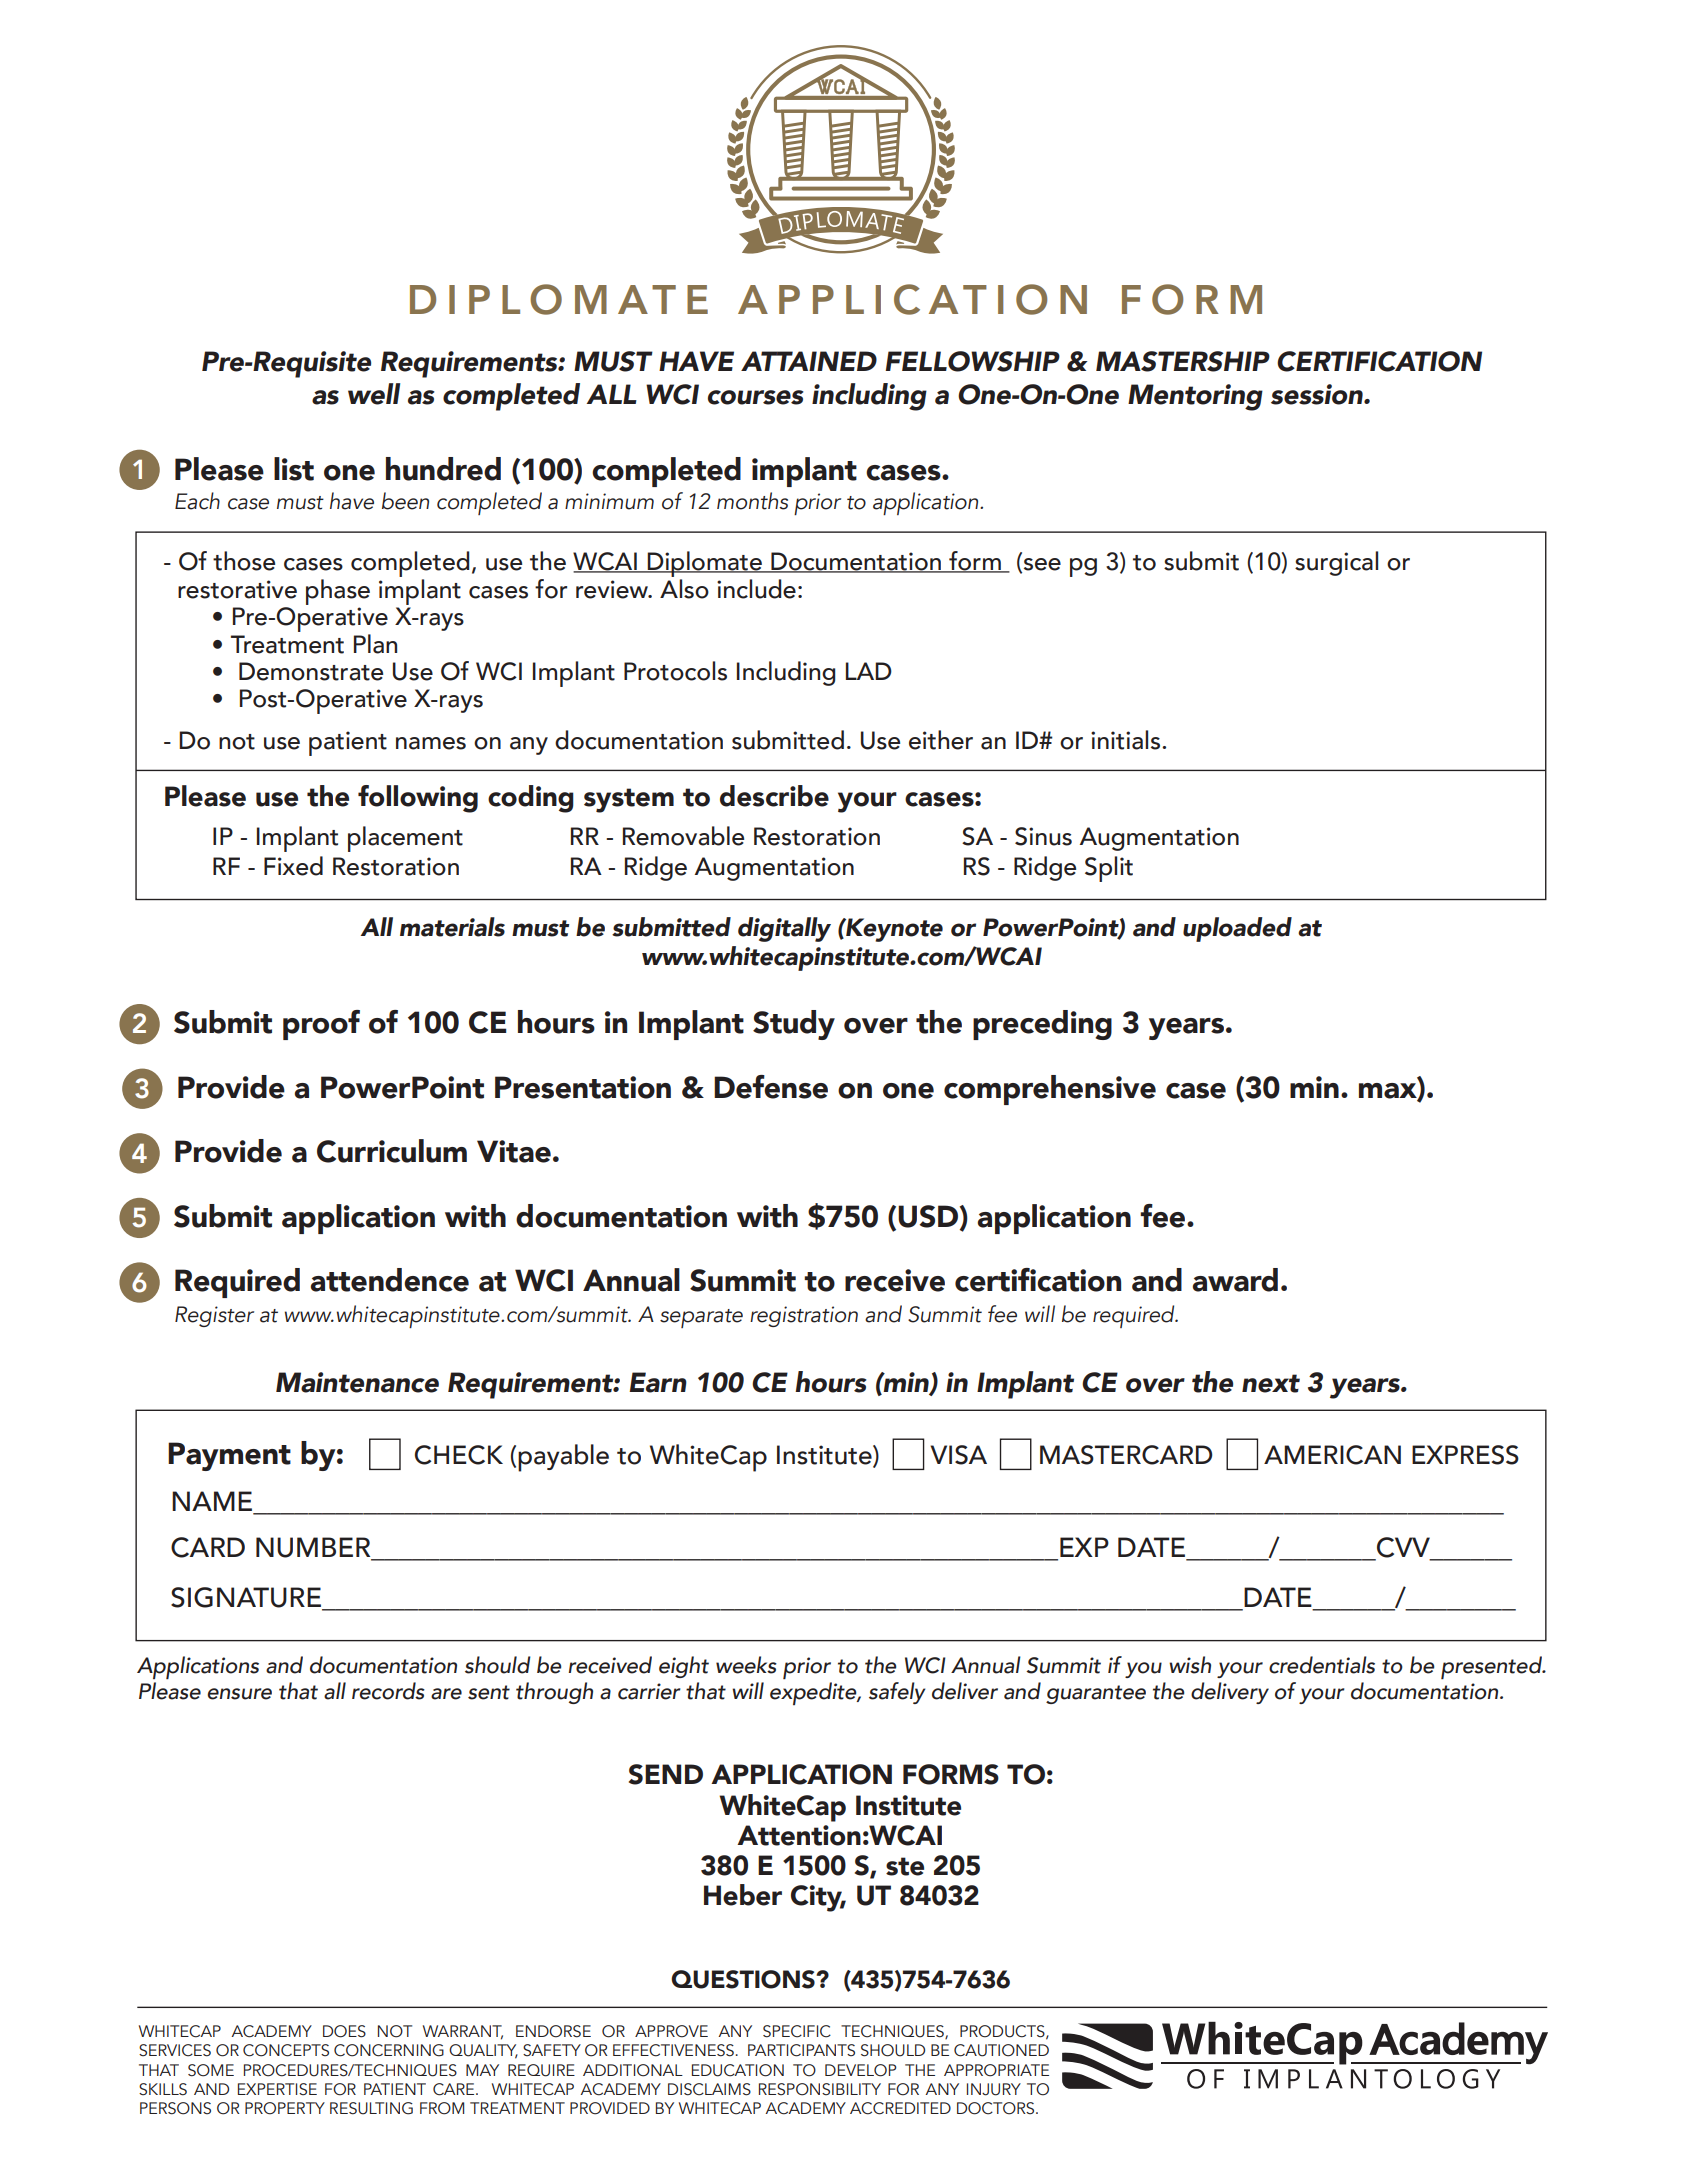  Describe the element at coordinates (390, 1280) in the screenshot. I see `attendence` at that location.
